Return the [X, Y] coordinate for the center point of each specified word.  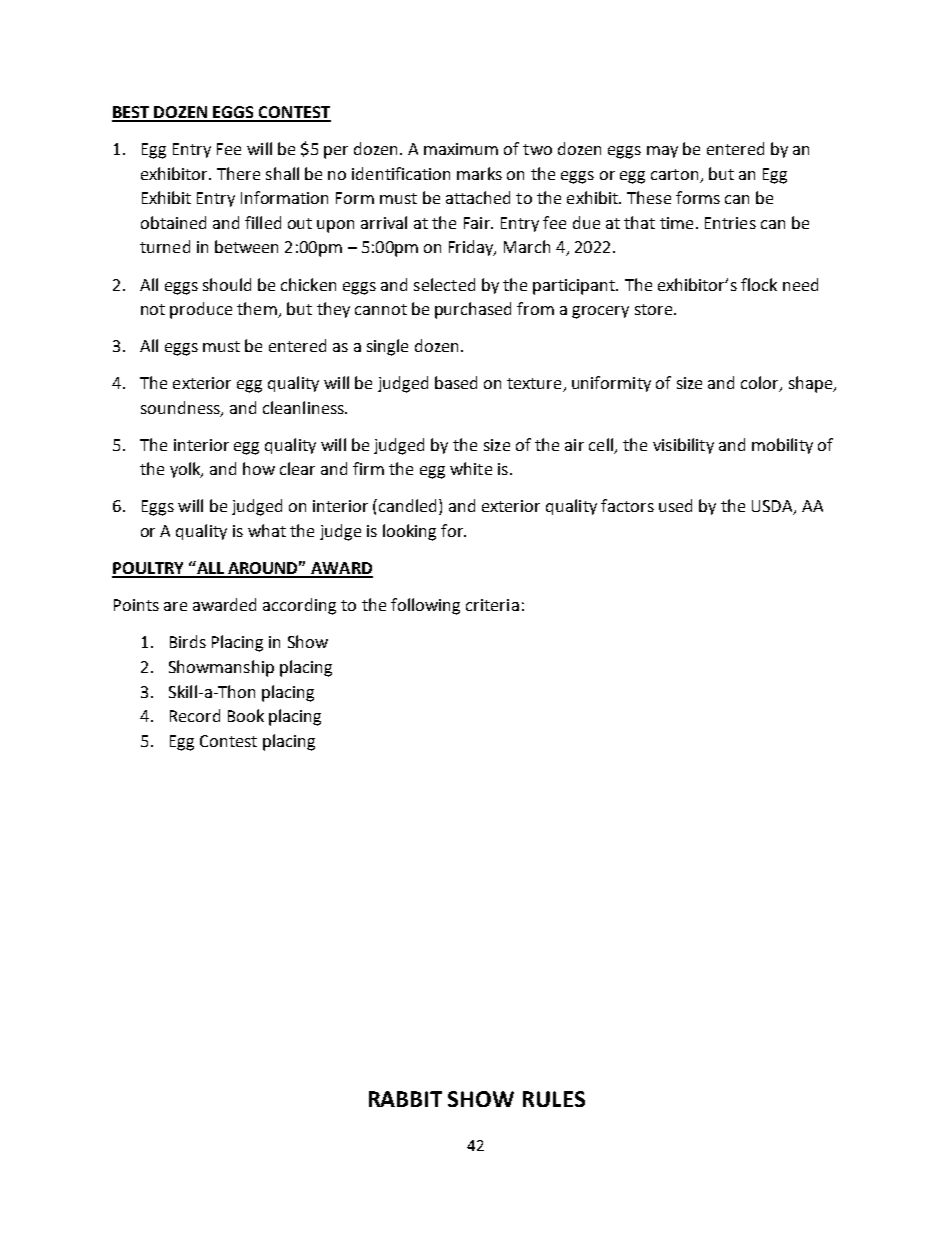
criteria [492, 605]
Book [246, 715]
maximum [461, 149]
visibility [683, 446]
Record [195, 715]
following [425, 606]
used [675, 505]
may [662, 152]
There [238, 173]
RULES [554, 1099]
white [471, 468]
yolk [186, 470]
